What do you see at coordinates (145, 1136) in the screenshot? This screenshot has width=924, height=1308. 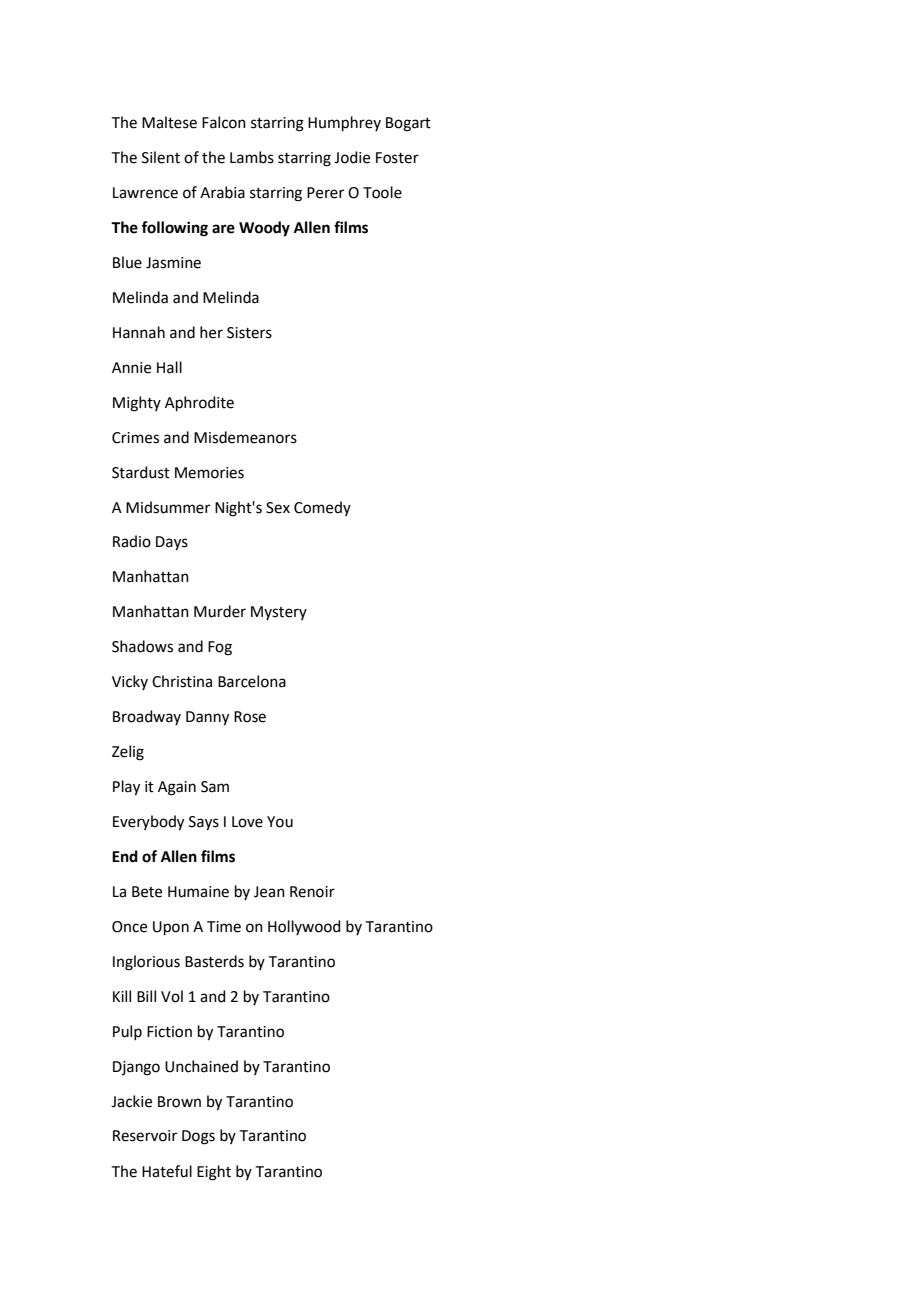 I see `Reservoir` at bounding box center [145, 1136].
